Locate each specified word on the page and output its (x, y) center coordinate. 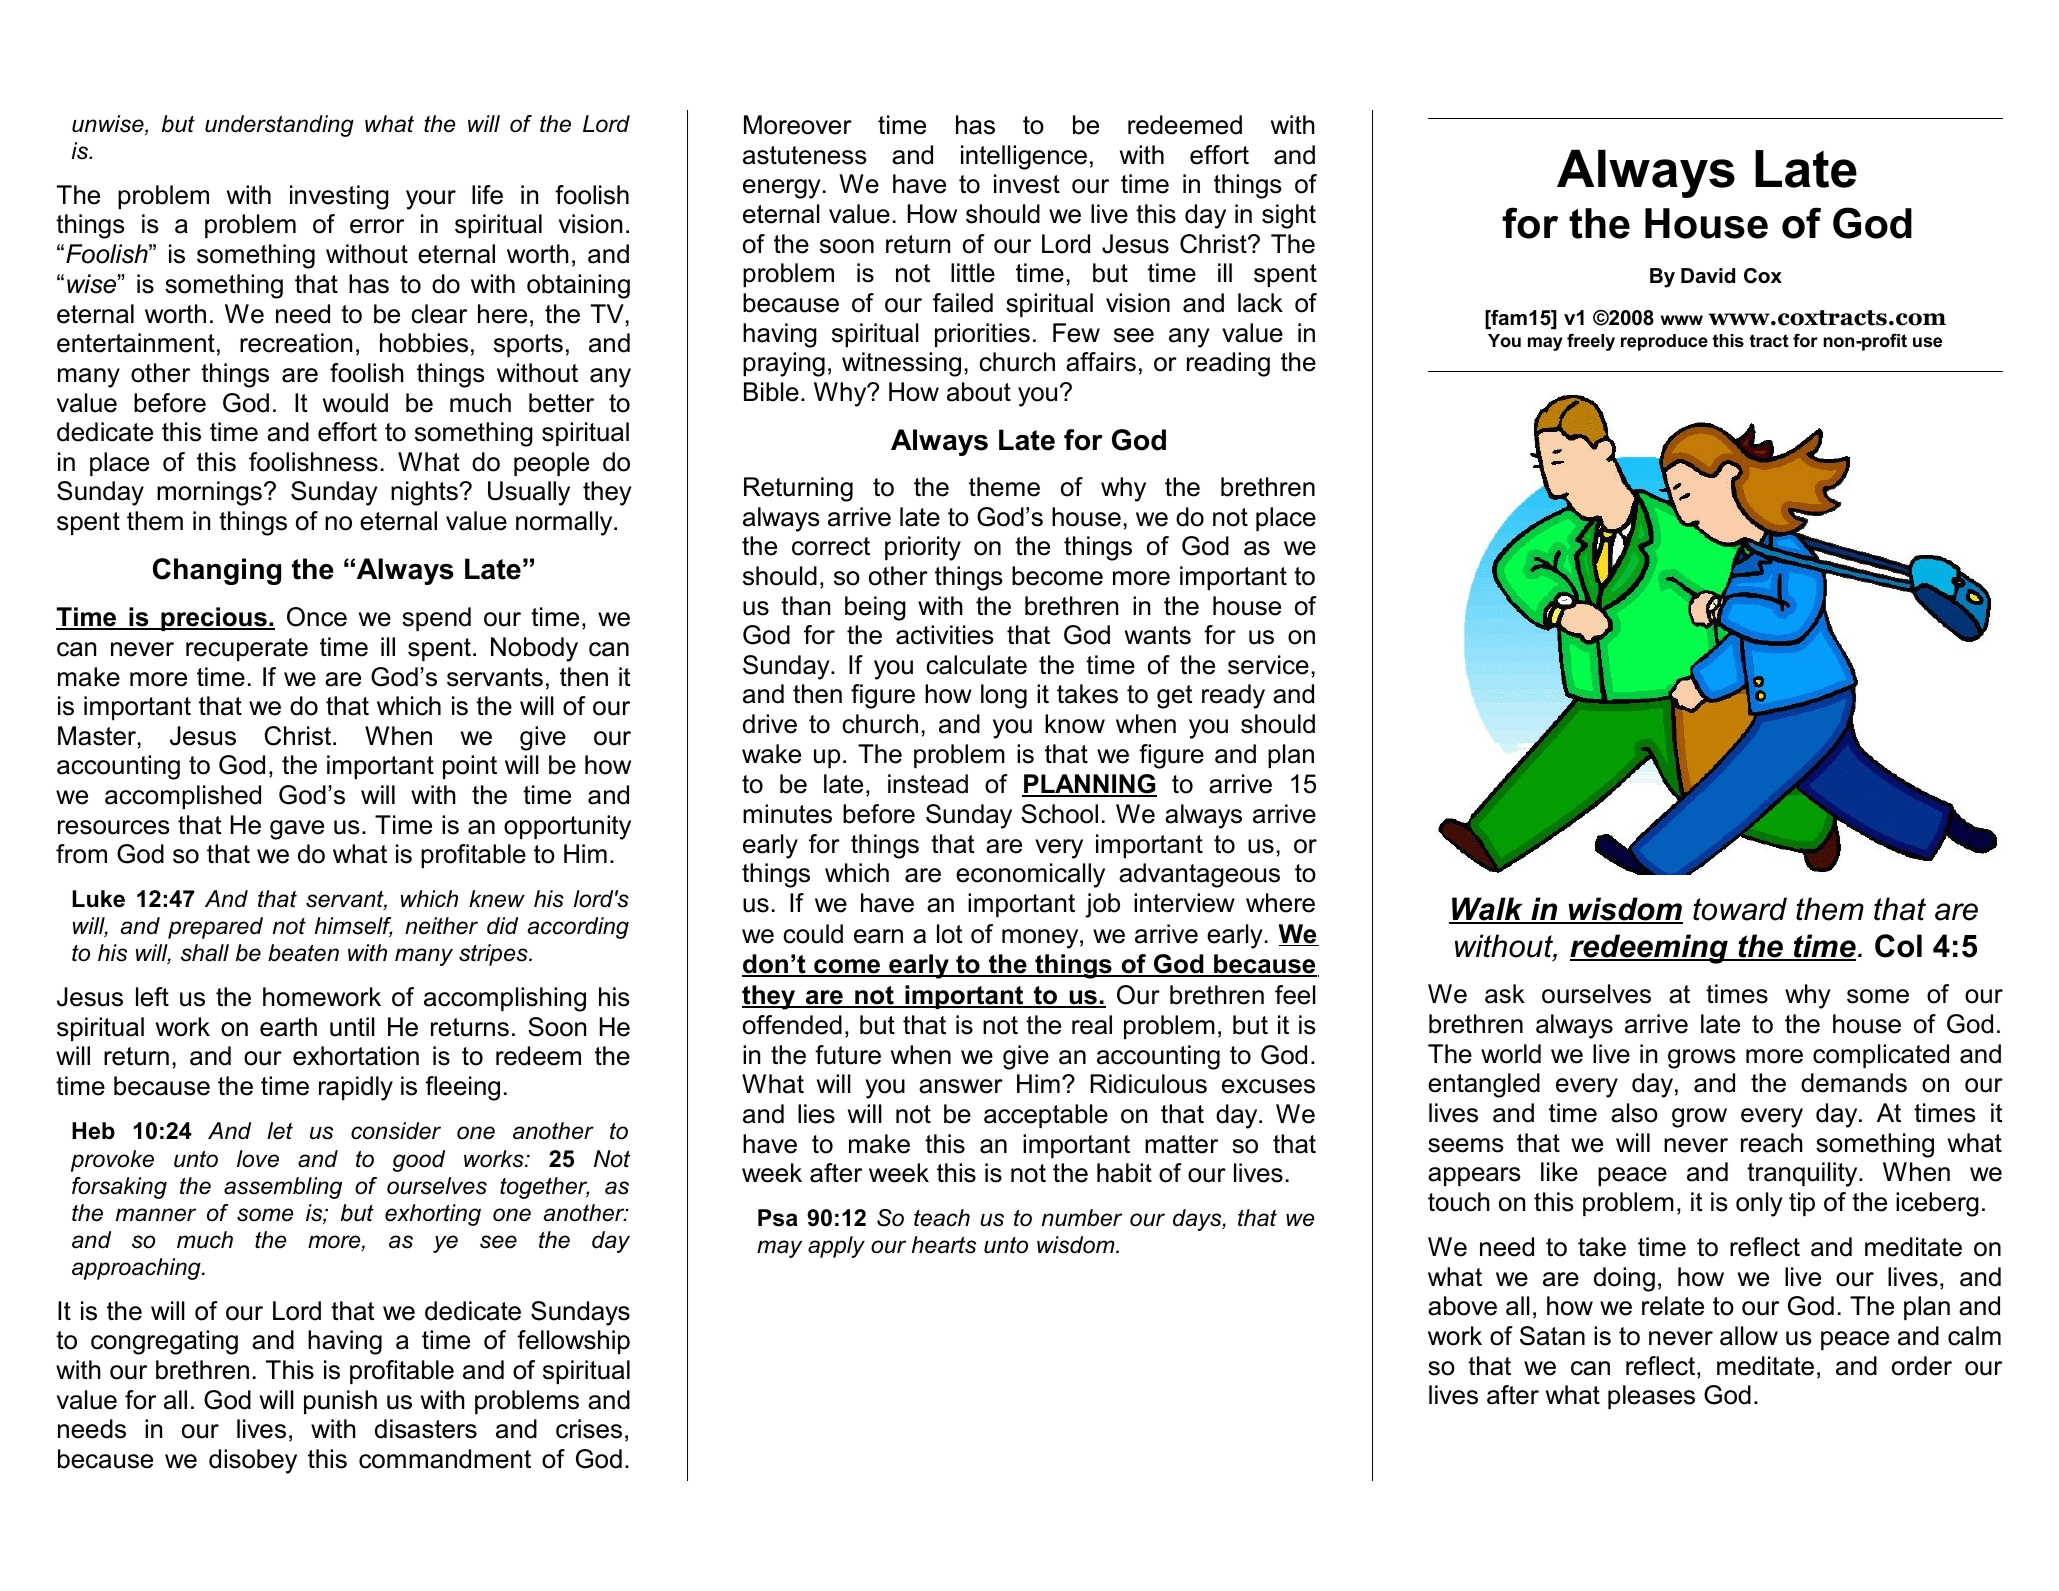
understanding (279, 126)
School (1059, 814)
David (1708, 276)
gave (297, 830)
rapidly (356, 1088)
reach (1772, 1143)
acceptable (1046, 1116)
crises (589, 1429)
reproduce (1664, 342)
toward (1740, 909)
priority (923, 548)
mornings (209, 493)
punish (340, 1402)
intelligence (1024, 157)
